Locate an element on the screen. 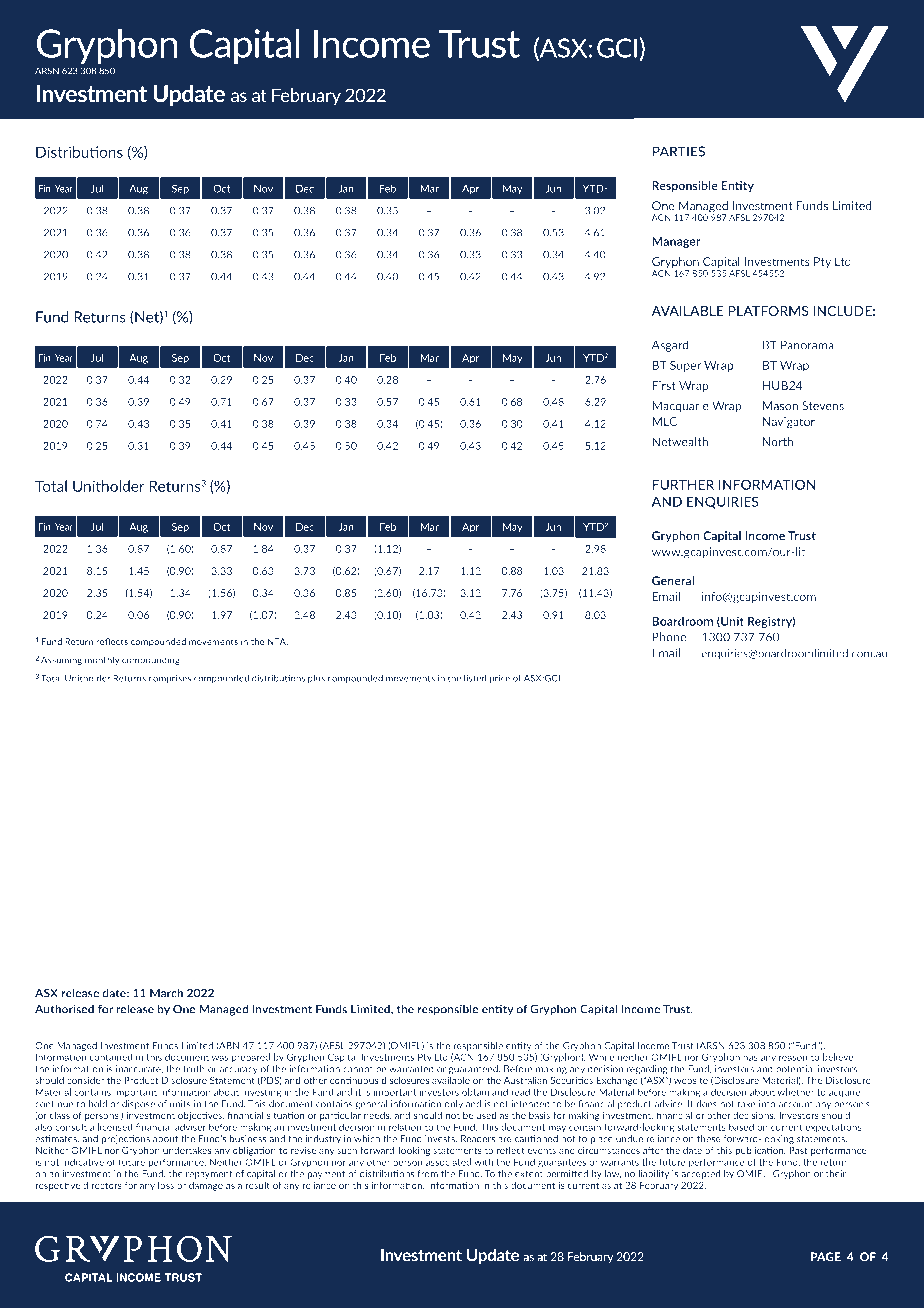 This screenshot has width=924, height=1308. March is located at coordinates (166, 993).
